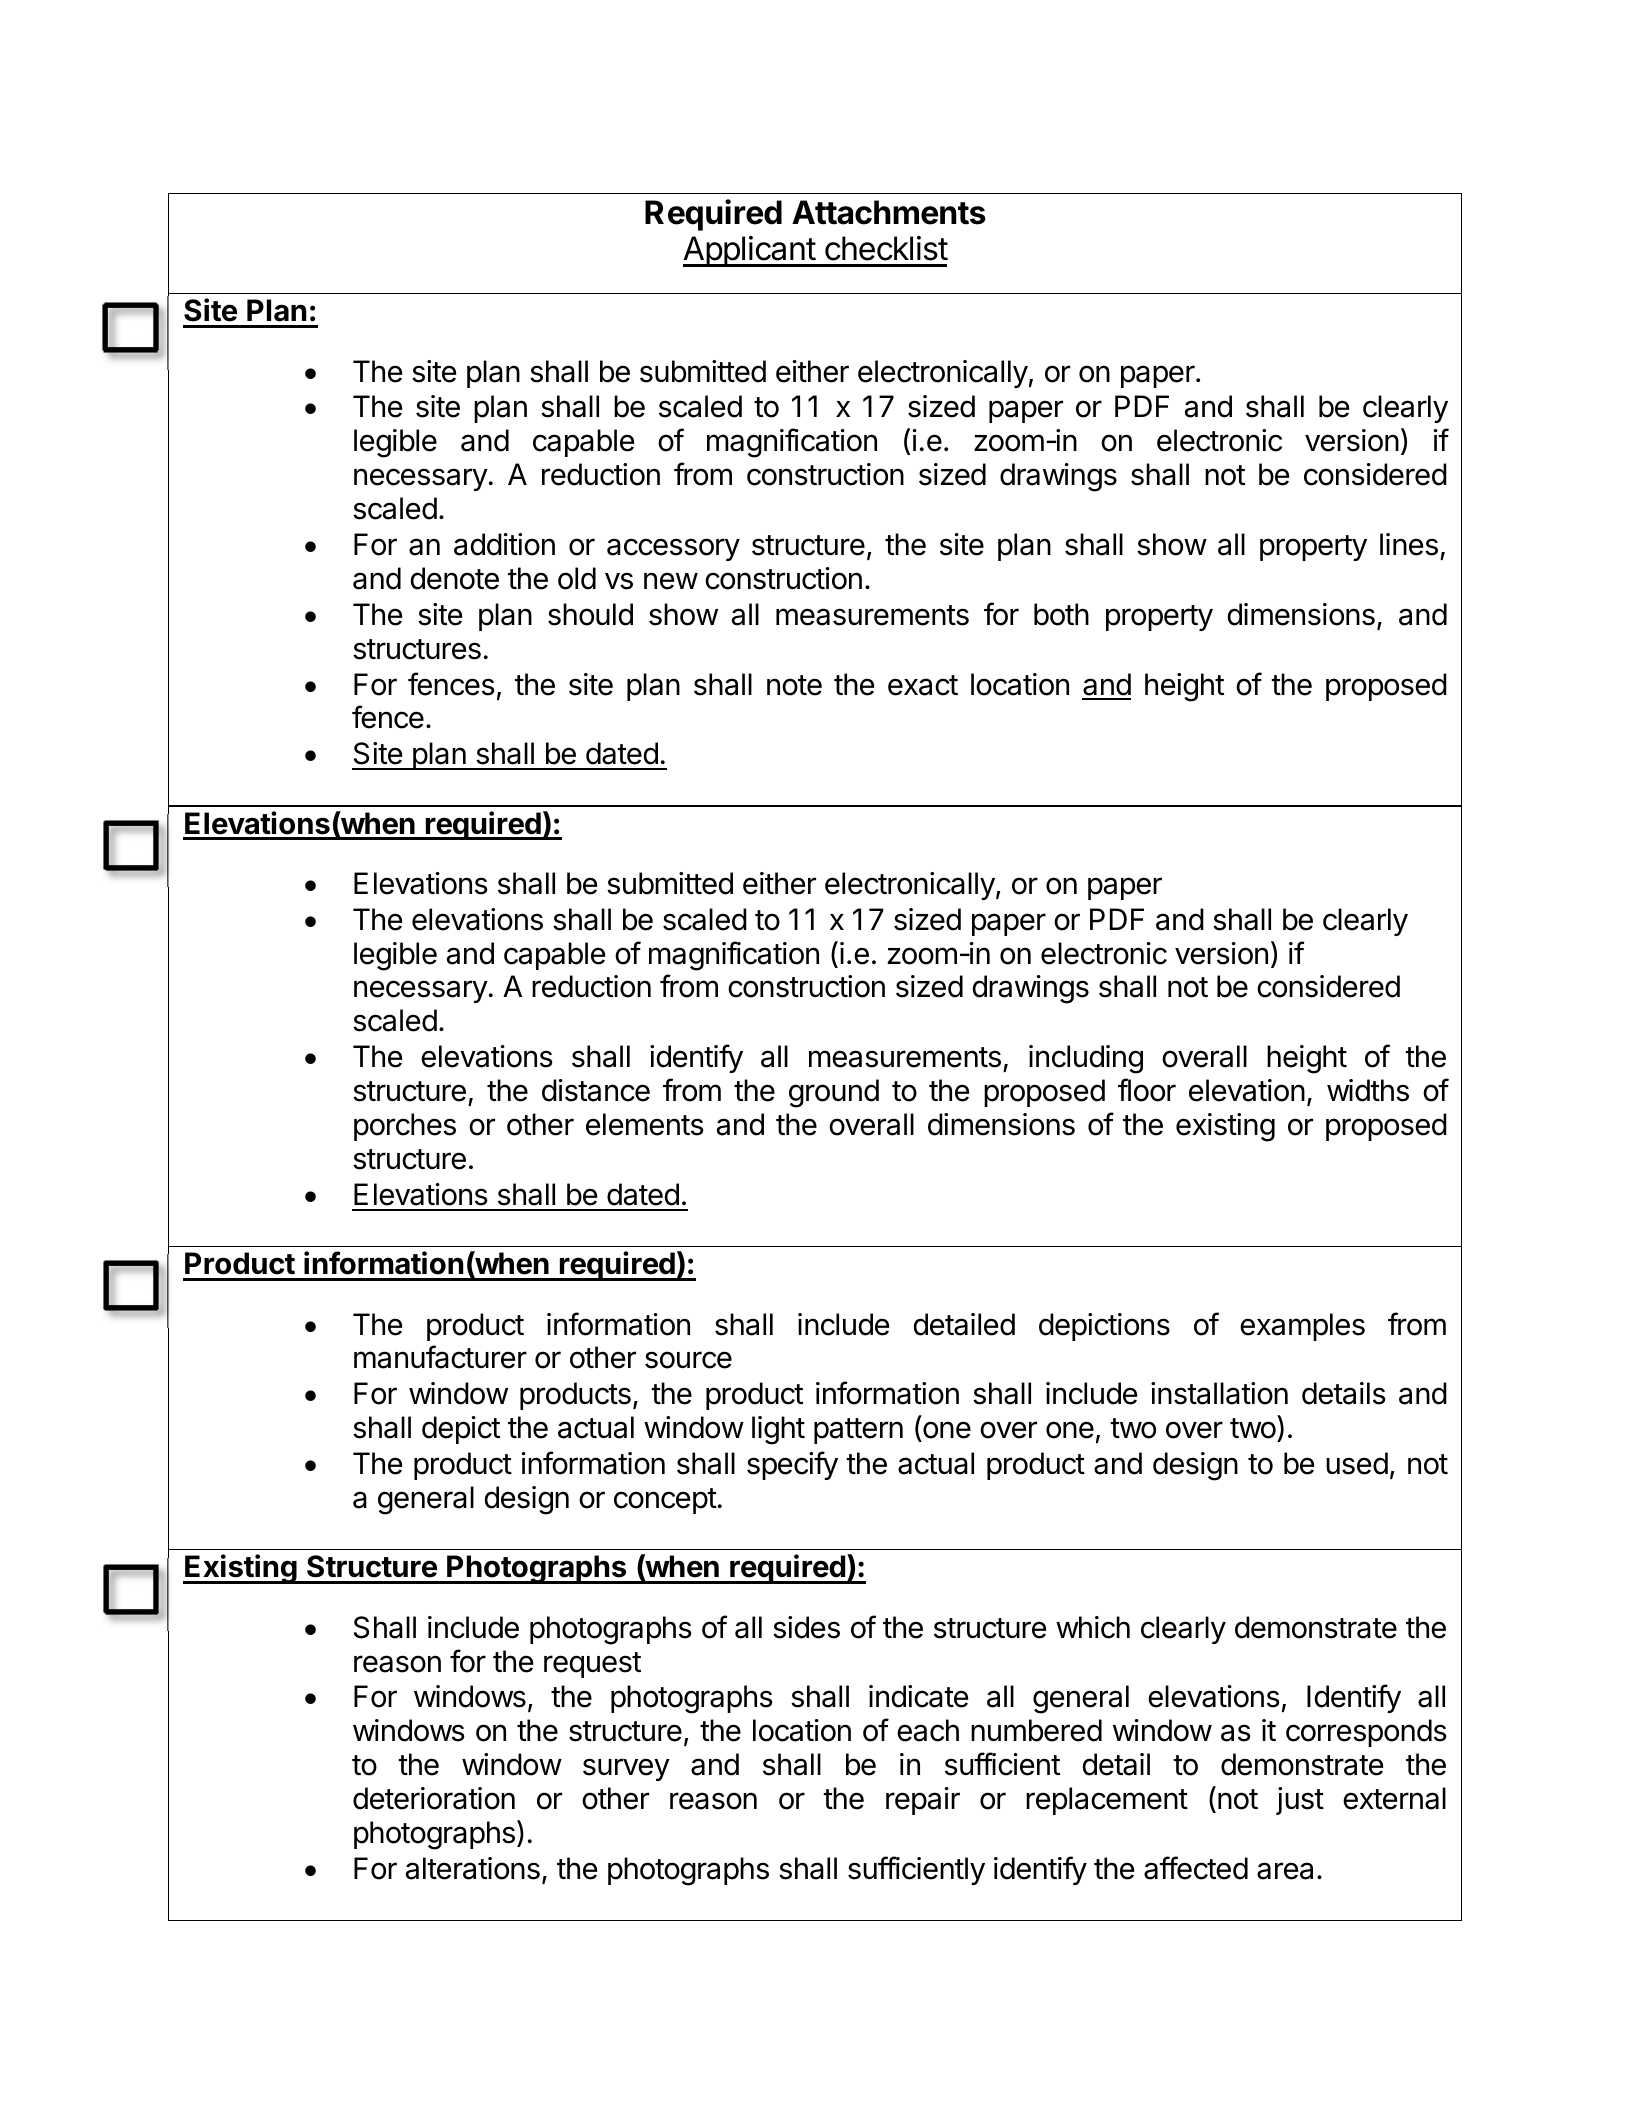 This image has width=1640, height=2122. I want to click on lines, so click(1409, 544).
